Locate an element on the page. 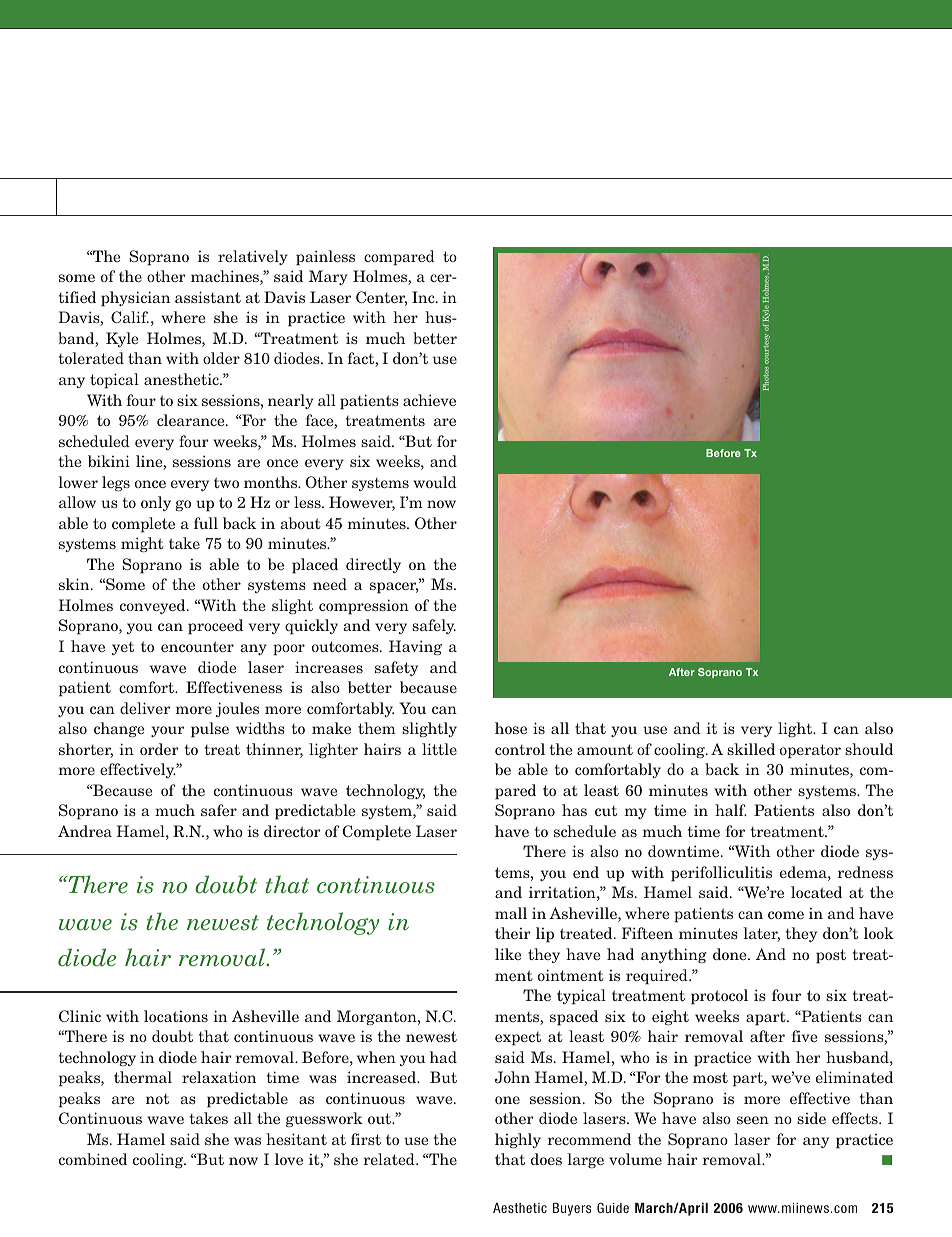  hose is located at coordinates (511, 728).
